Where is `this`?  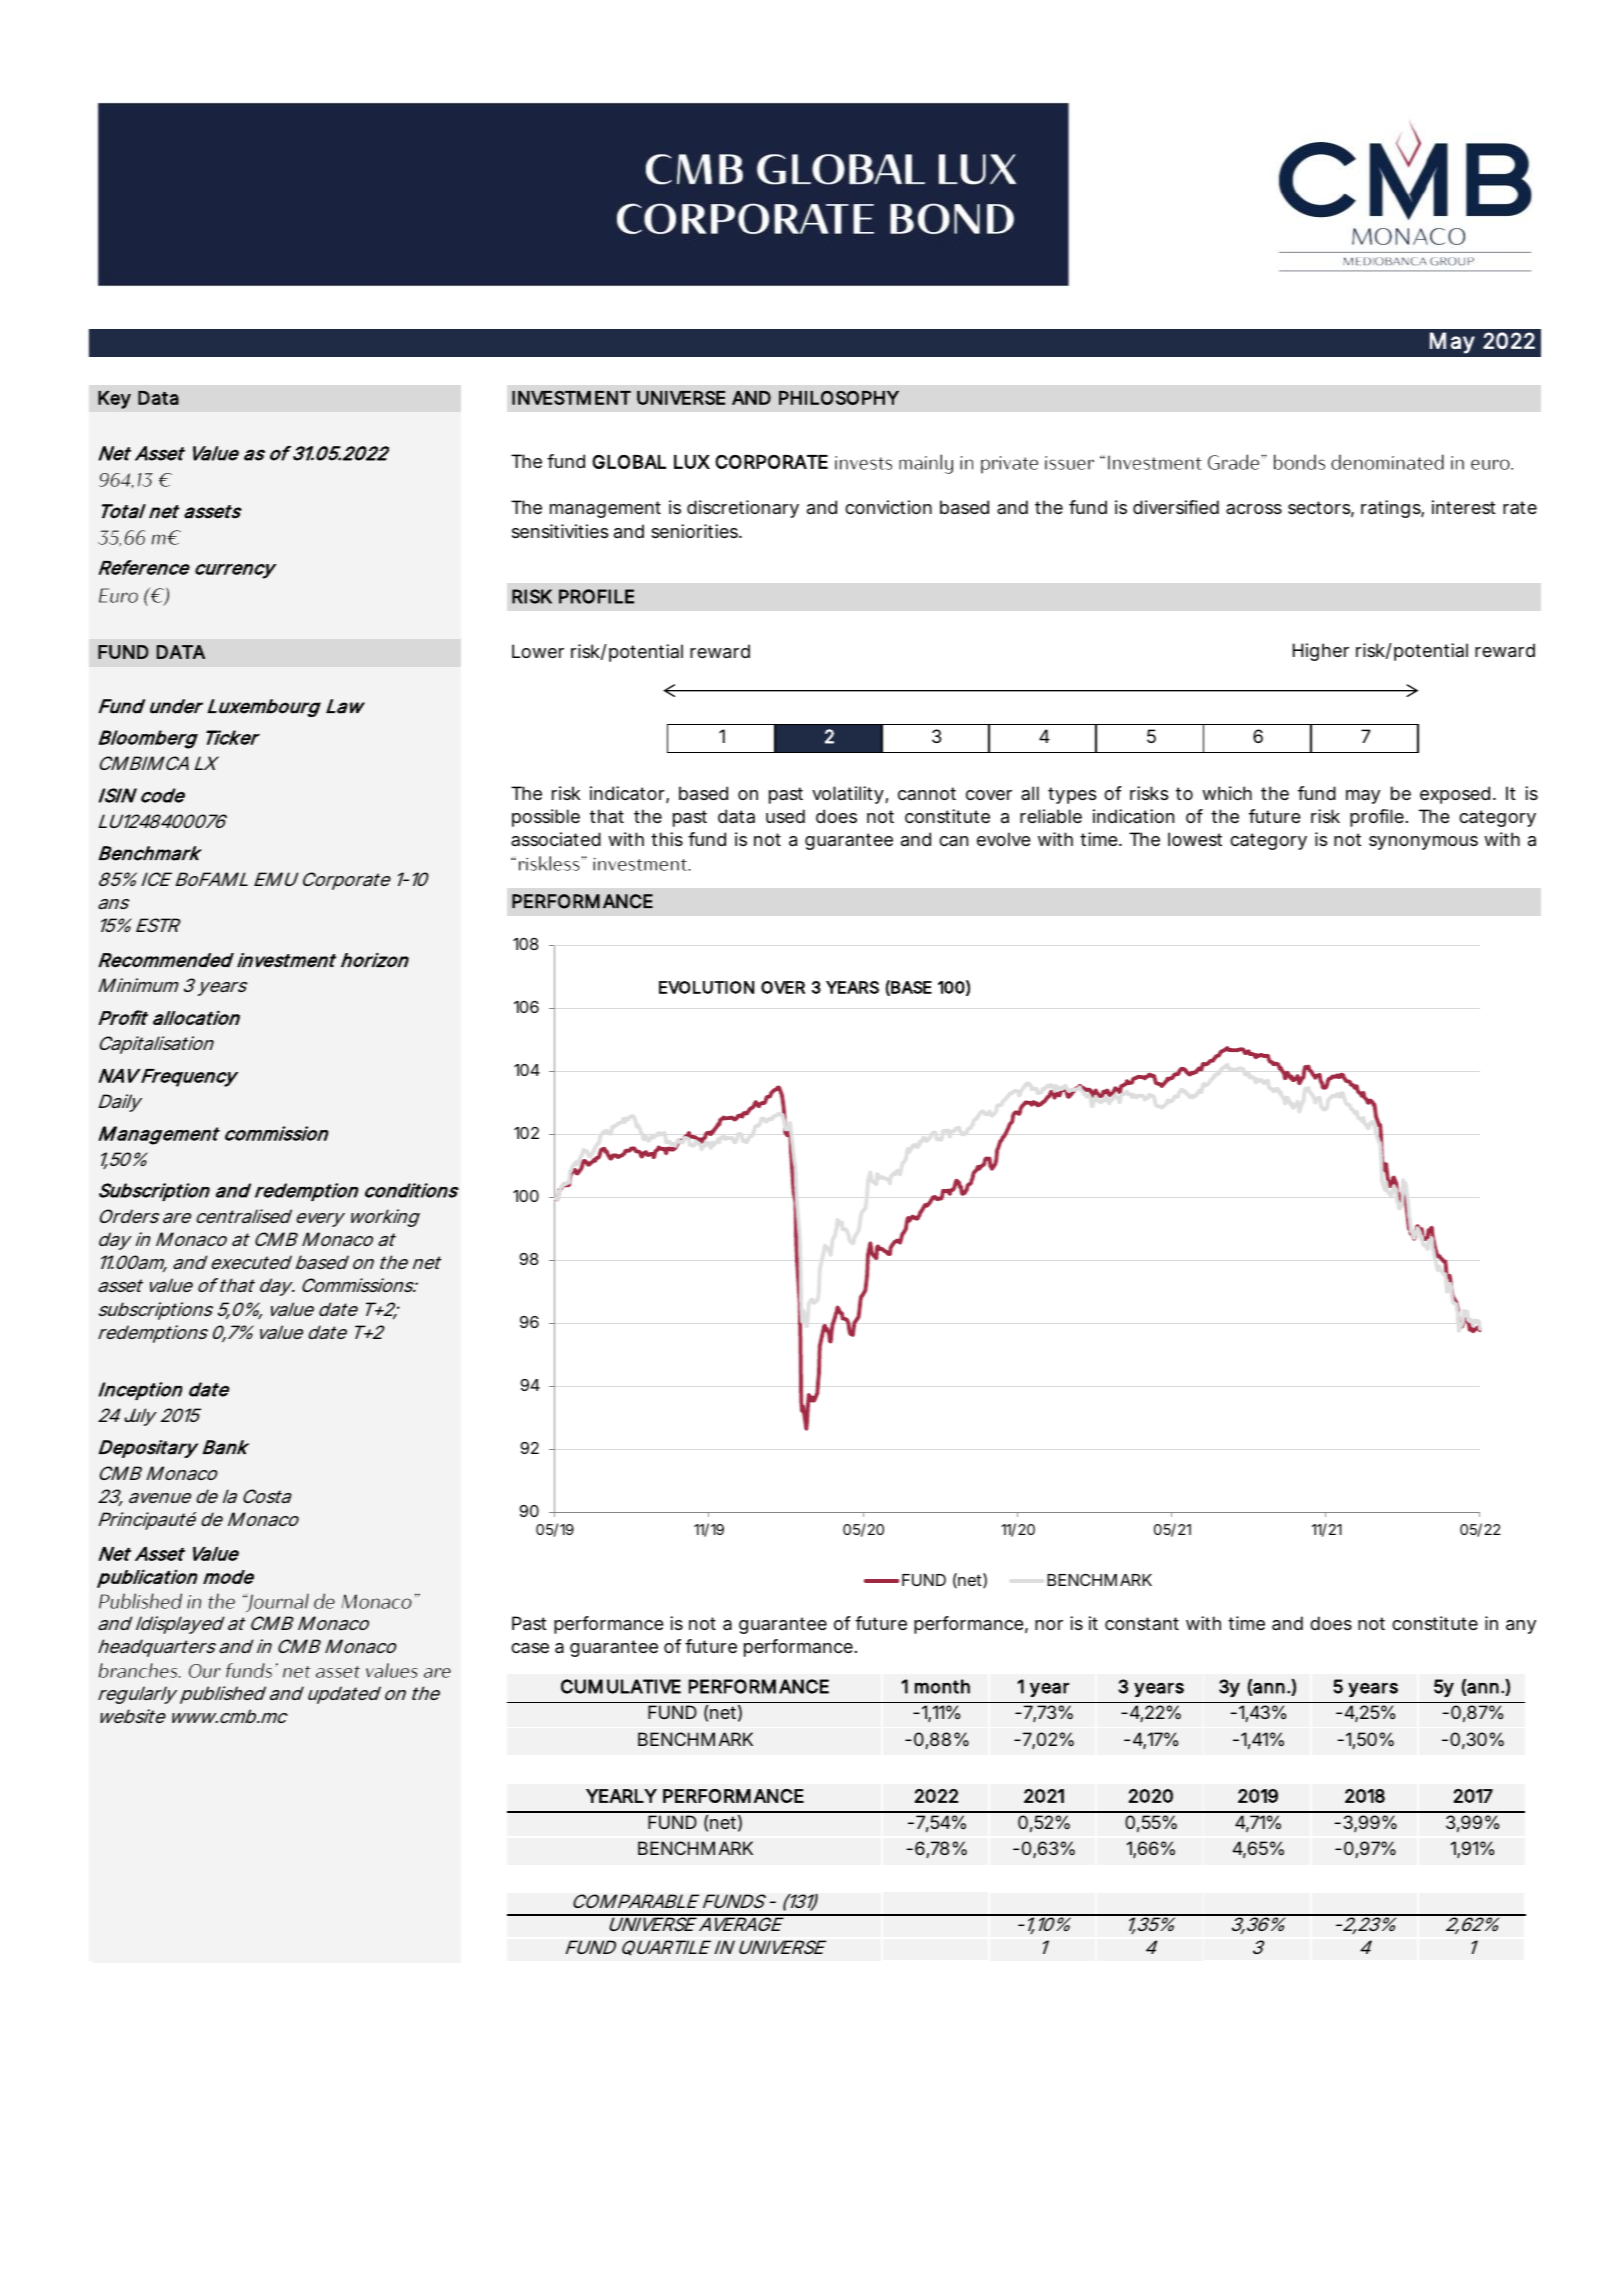
this is located at coordinates (667, 839).
